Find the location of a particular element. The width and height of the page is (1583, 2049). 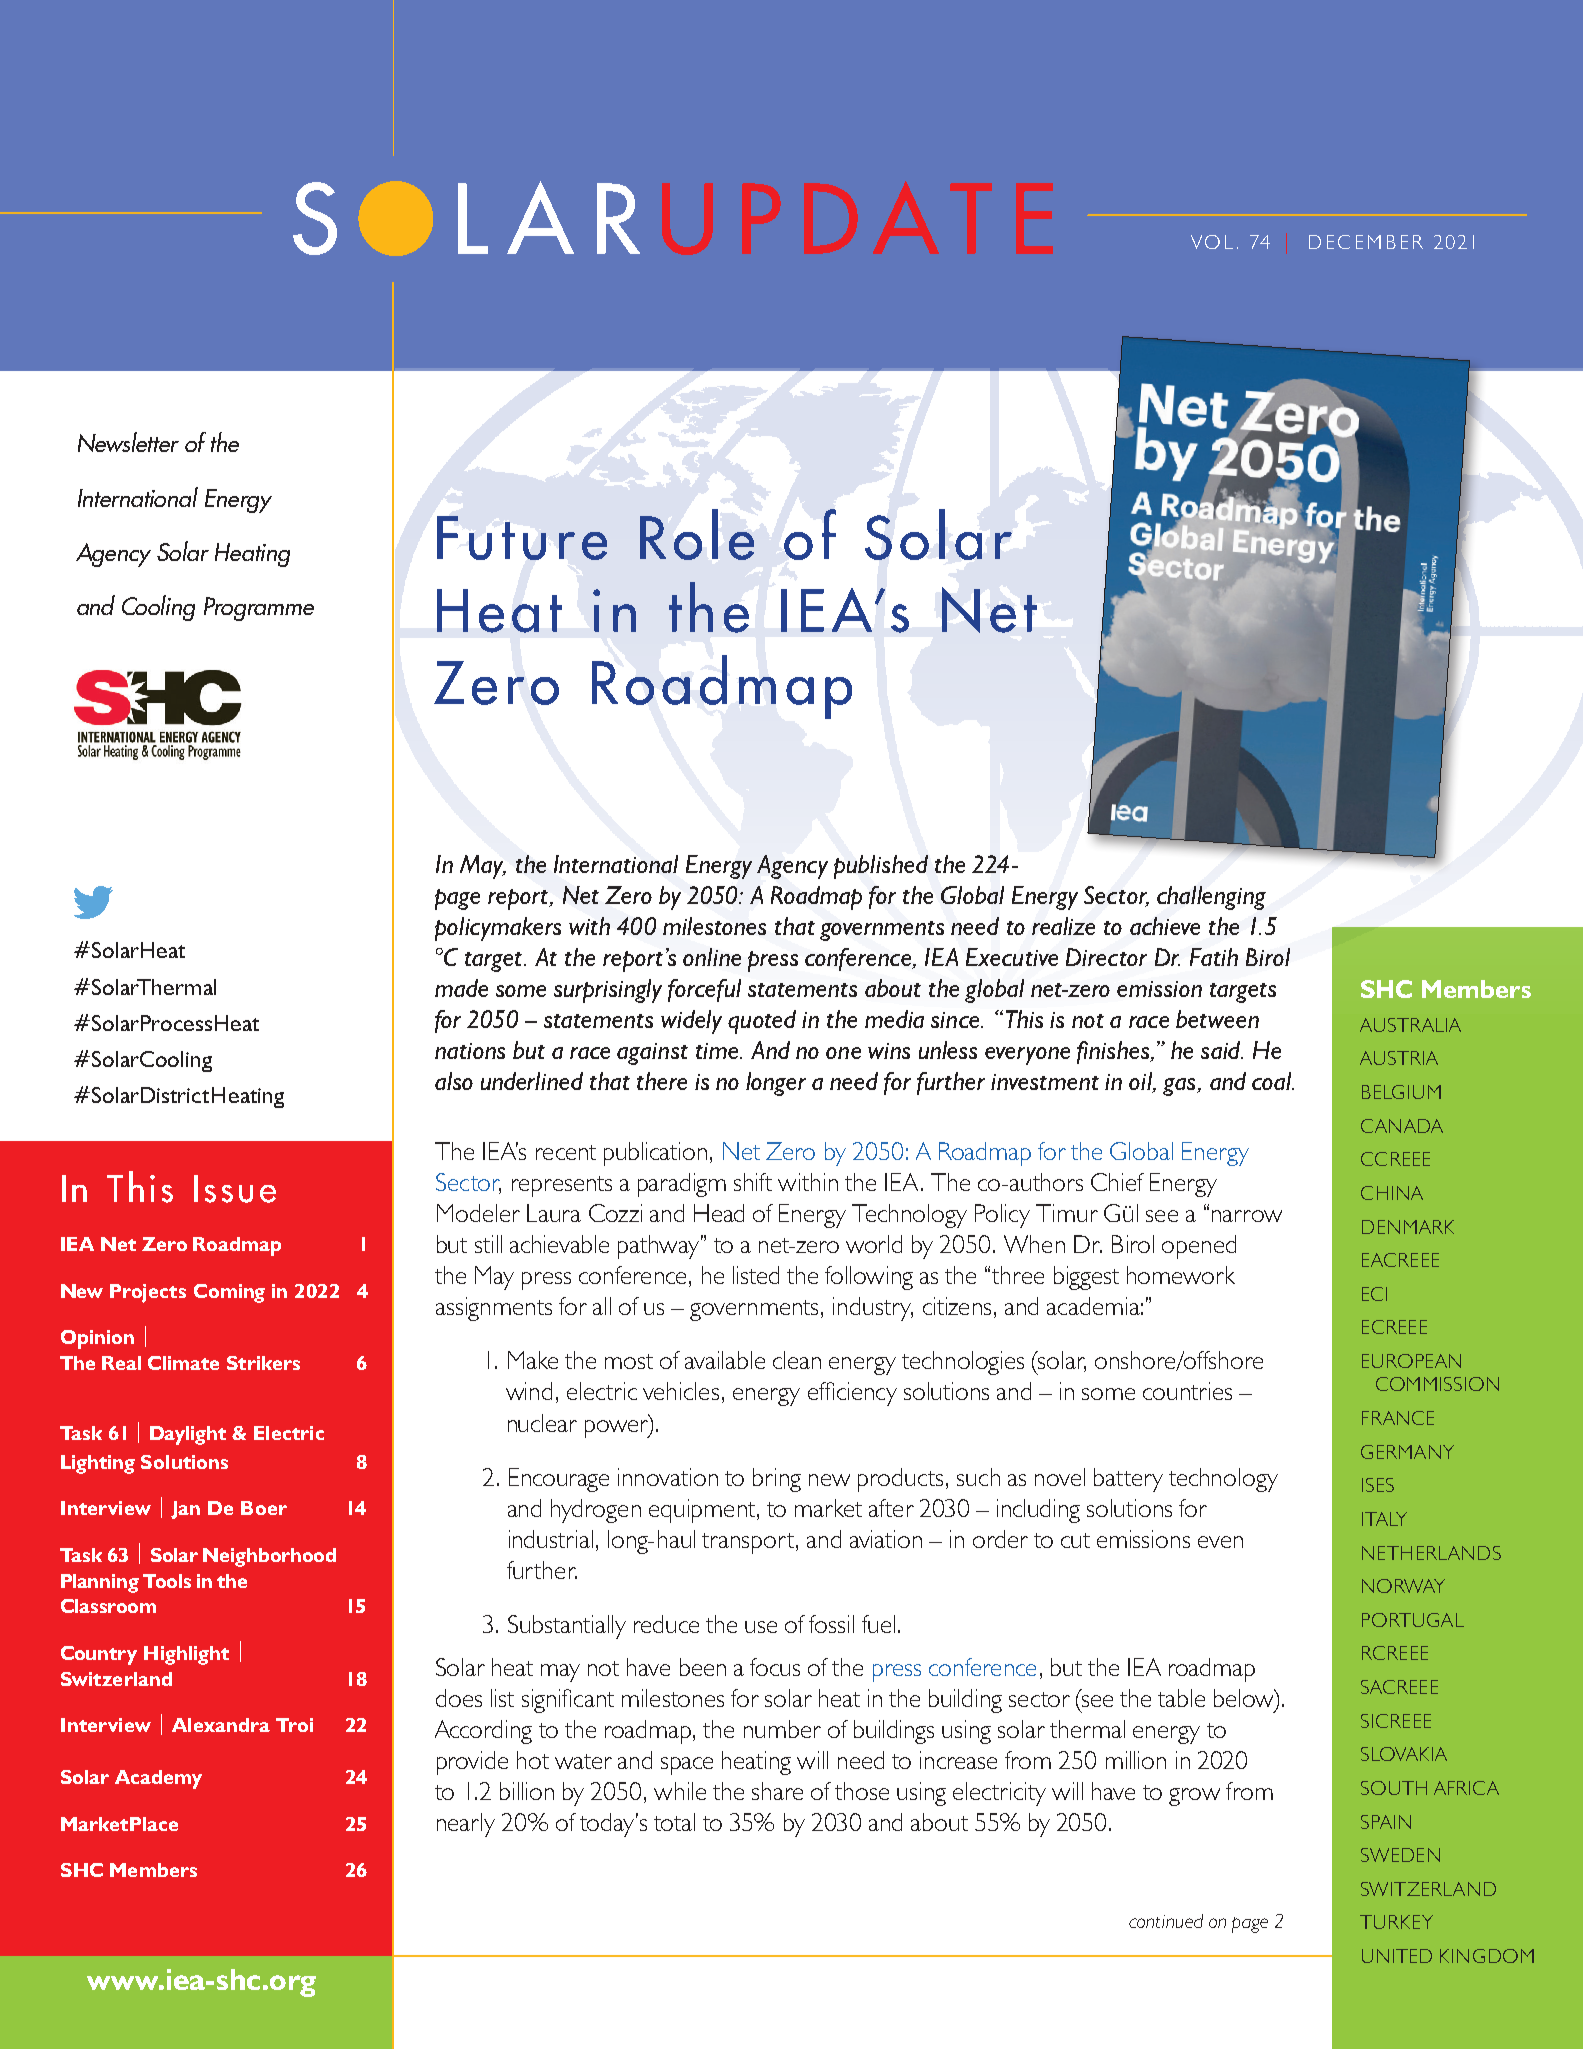

Role is located at coordinates (697, 534).
